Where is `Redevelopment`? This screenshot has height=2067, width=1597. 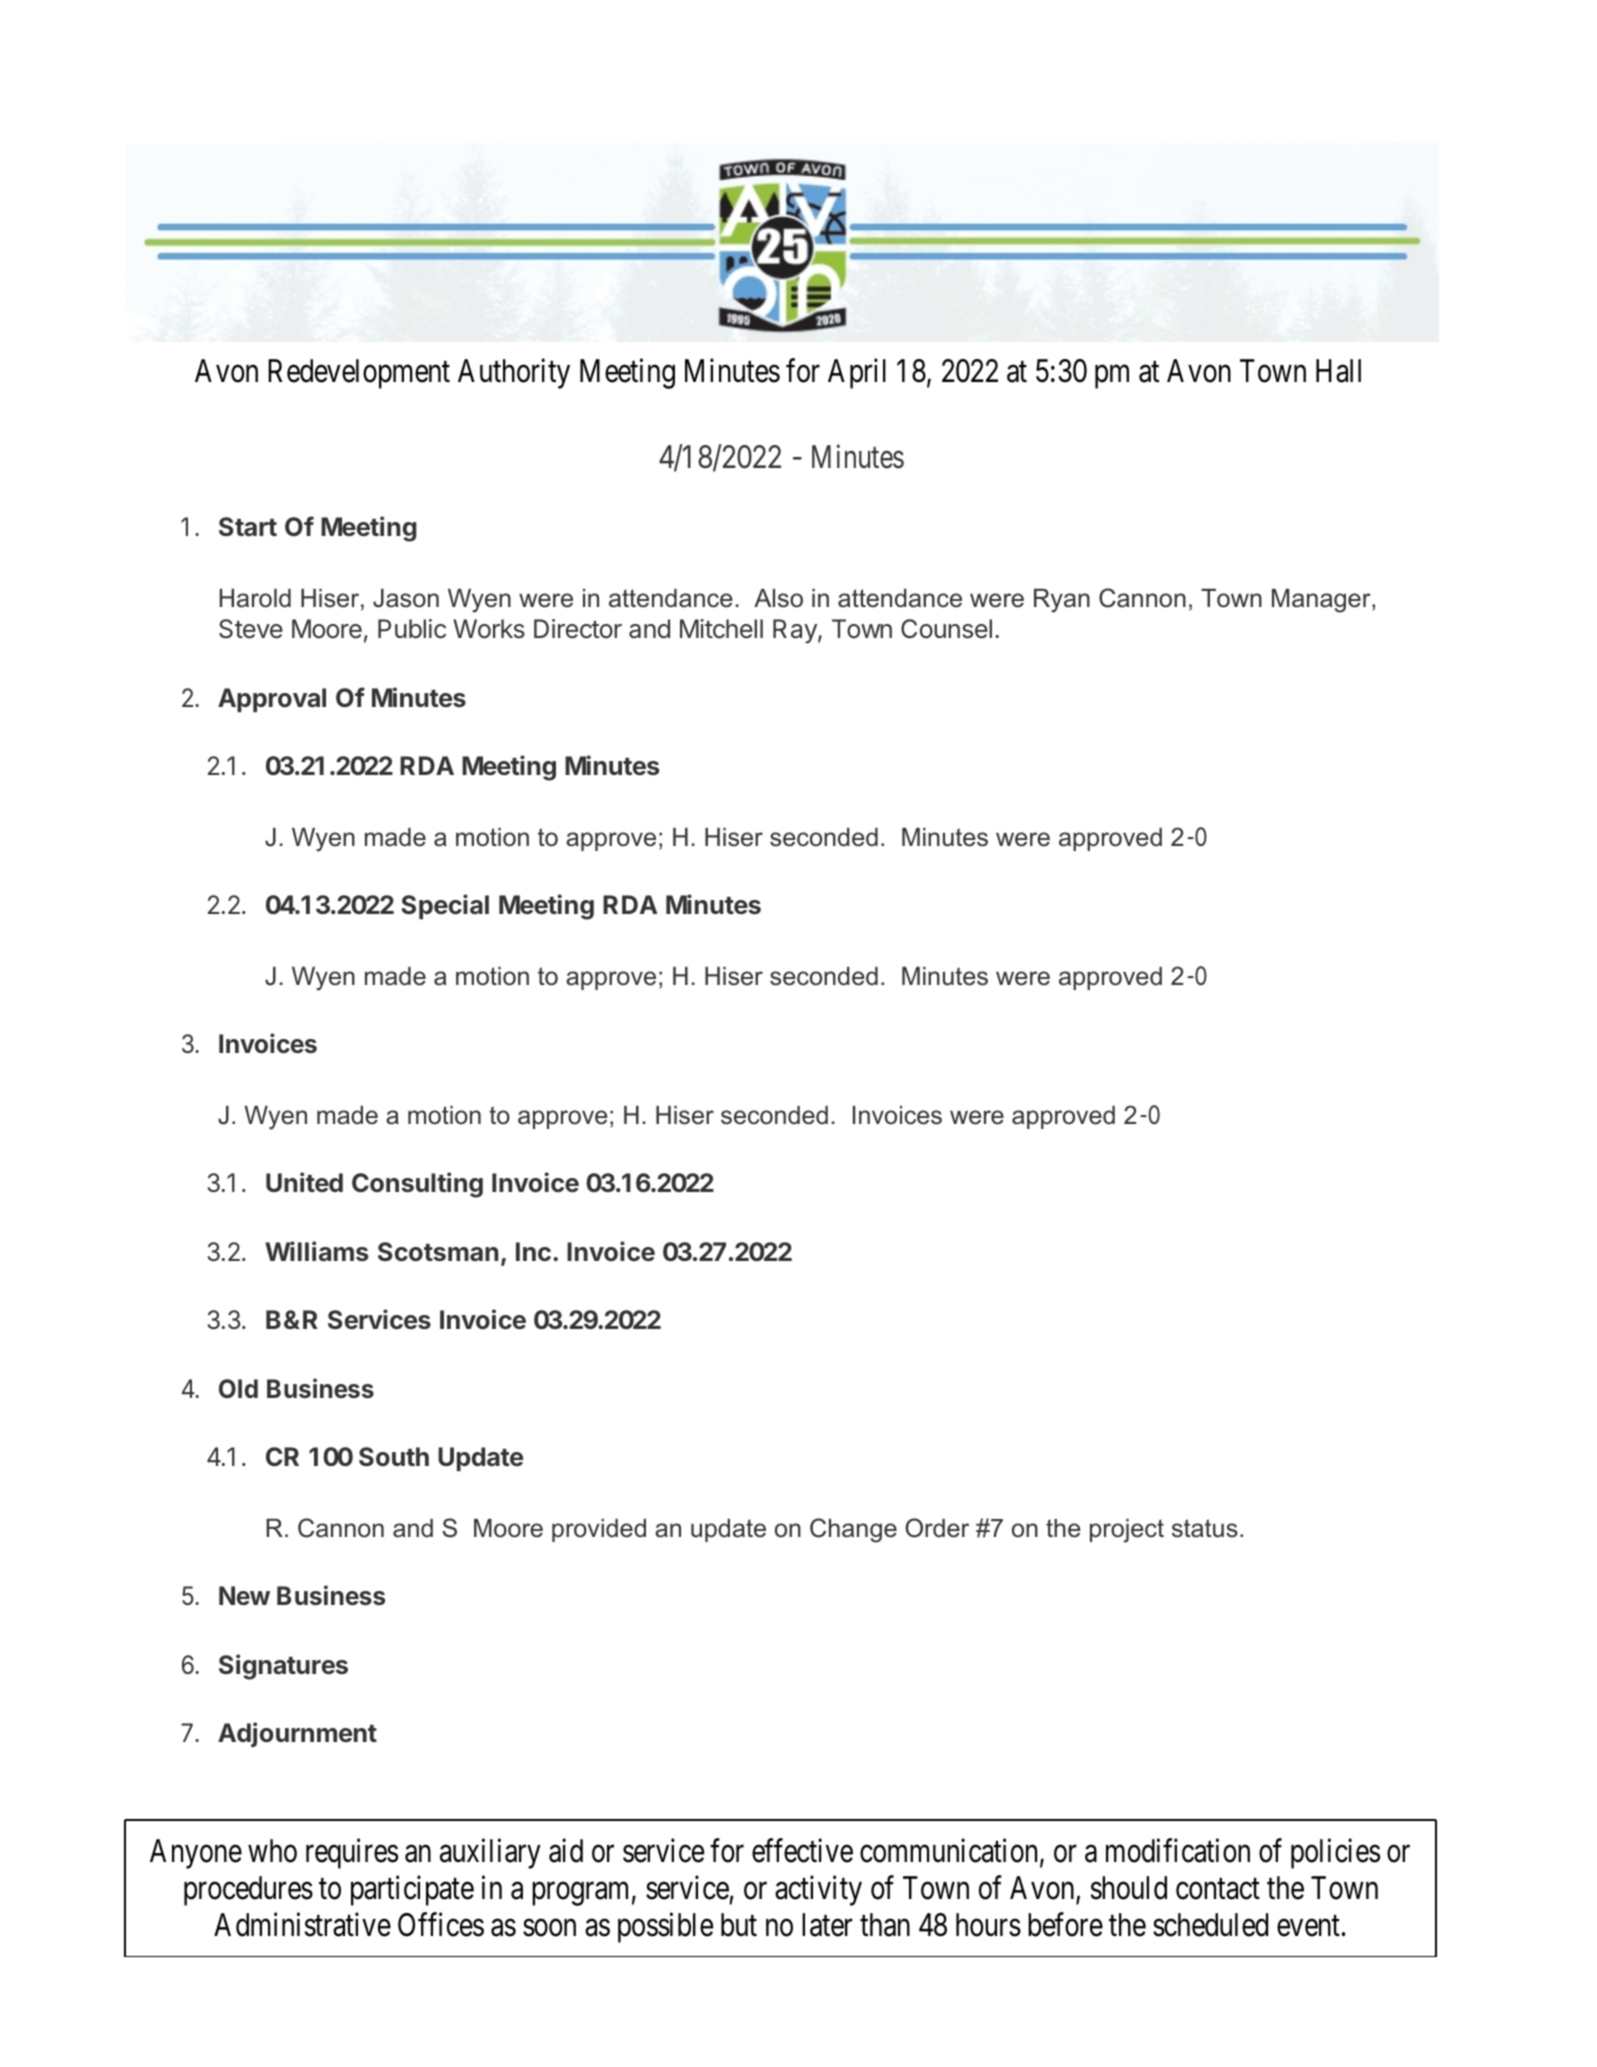
Redevelopment is located at coordinates (359, 374).
